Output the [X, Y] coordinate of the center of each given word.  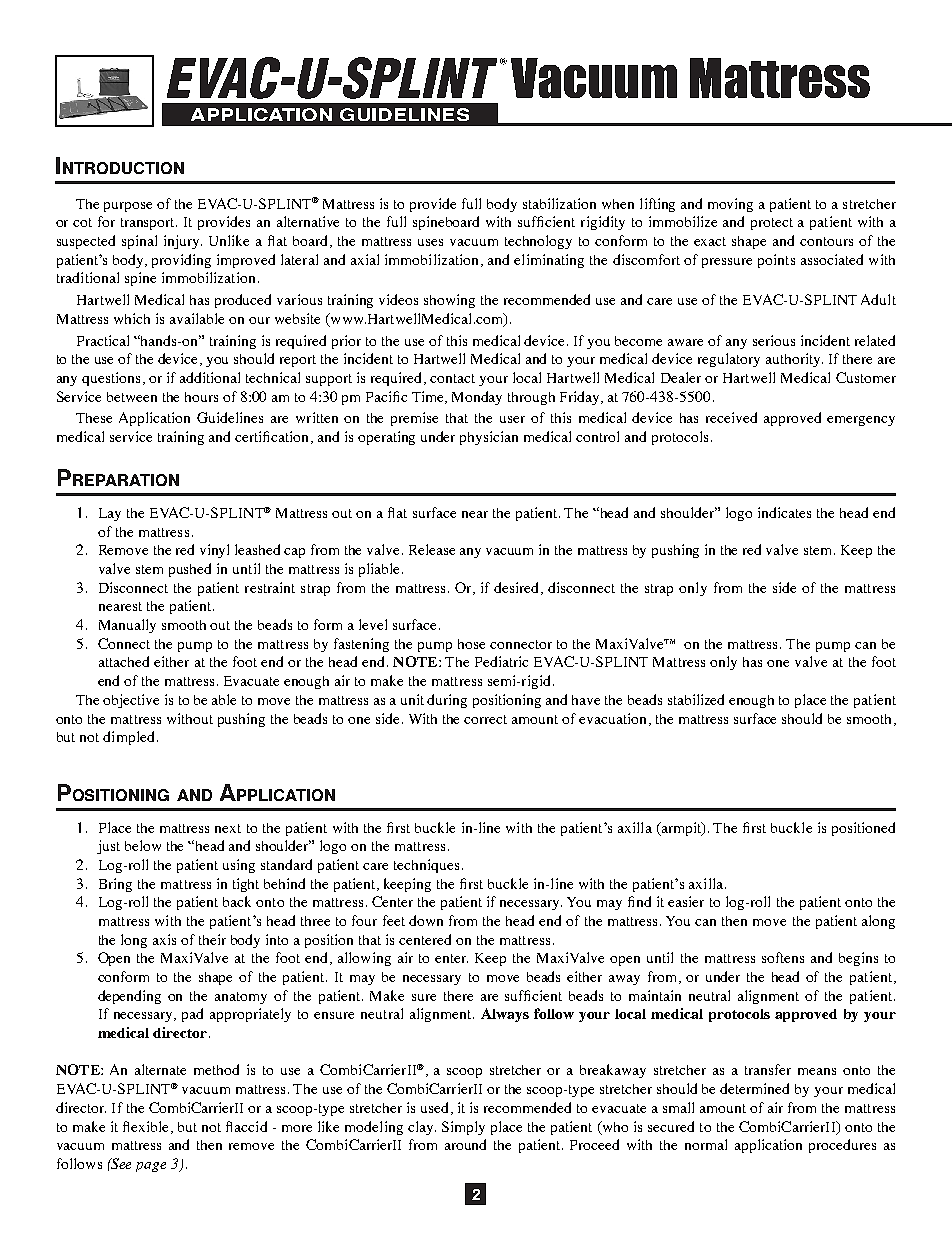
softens [783, 957]
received [731, 417]
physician [489, 438]
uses [430, 242]
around [465, 1144]
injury [183, 242]
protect [772, 224]
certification [273, 437]
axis [164, 939]
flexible [147, 1127]
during [447, 701]
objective [131, 701]
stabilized [696, 699]
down [426, 920]
